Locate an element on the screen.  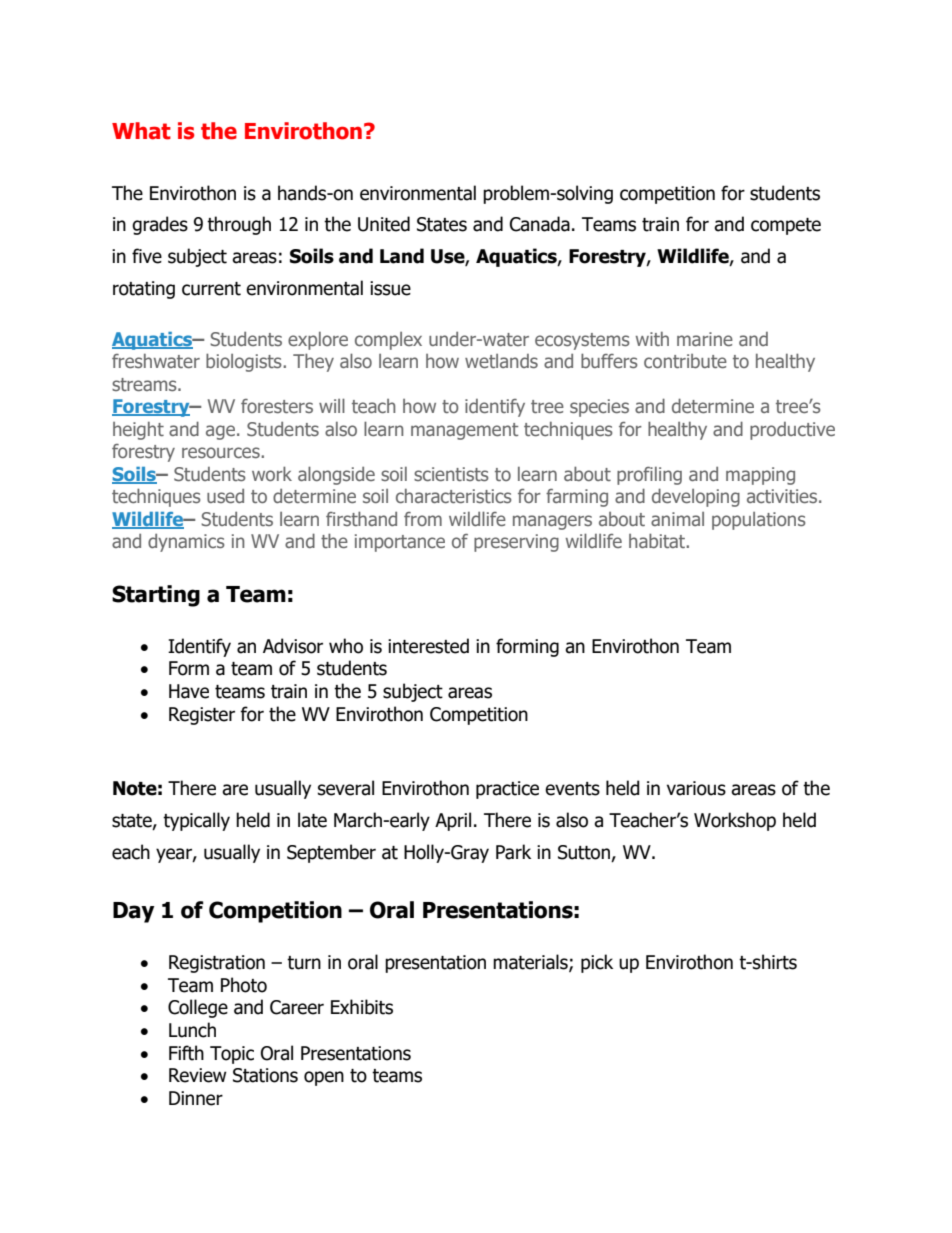
management is located at coordinates (464, 431).
